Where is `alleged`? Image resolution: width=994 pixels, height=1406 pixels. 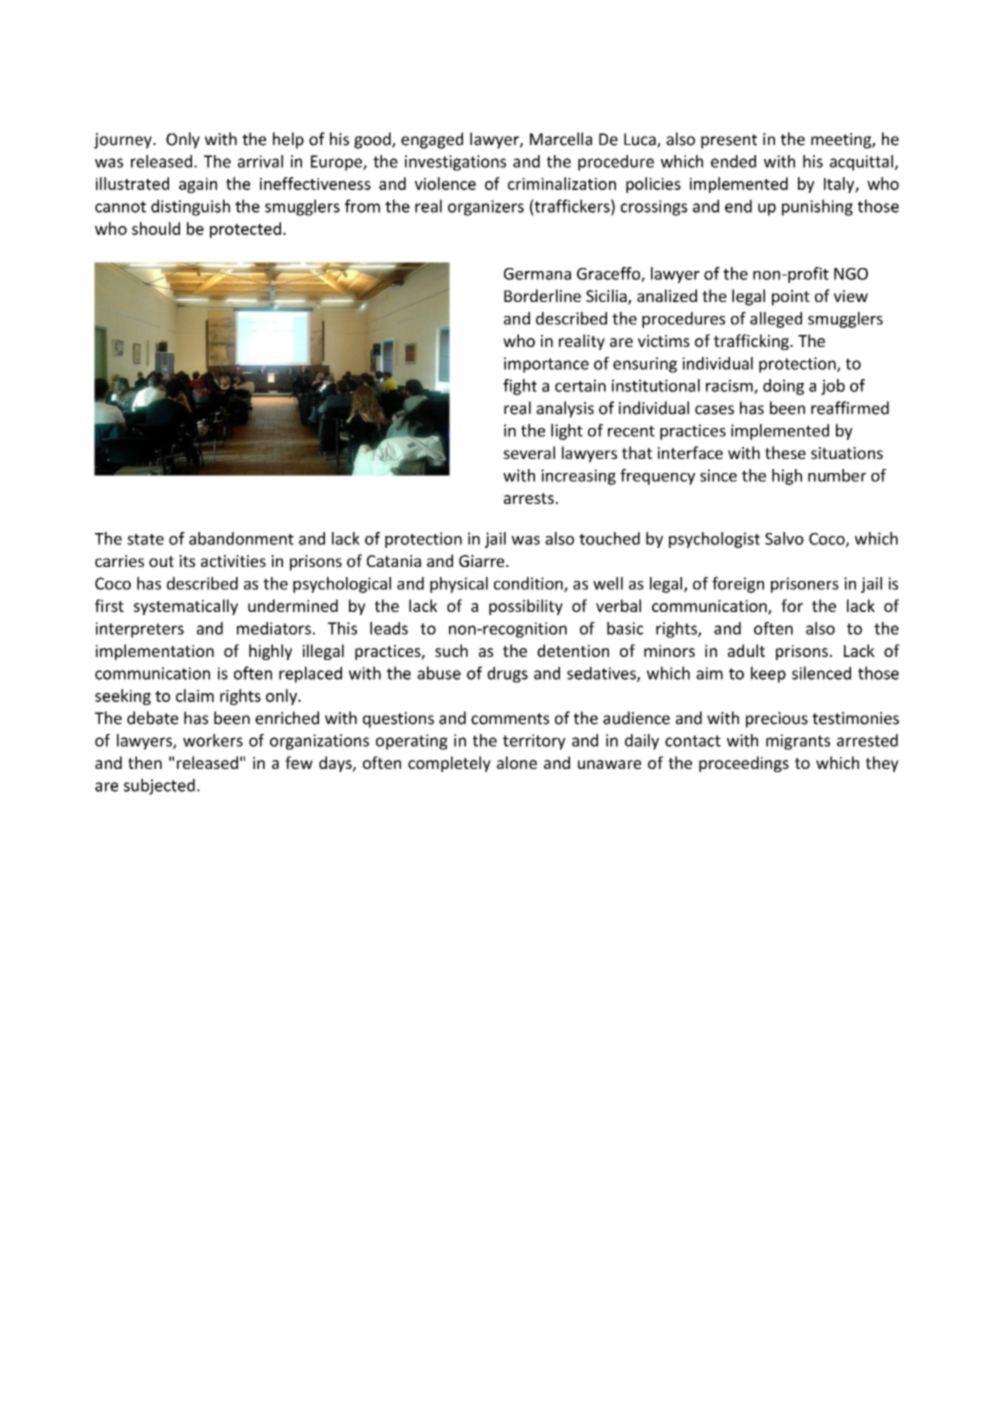 alleged is located at coordinates (776, 320).
